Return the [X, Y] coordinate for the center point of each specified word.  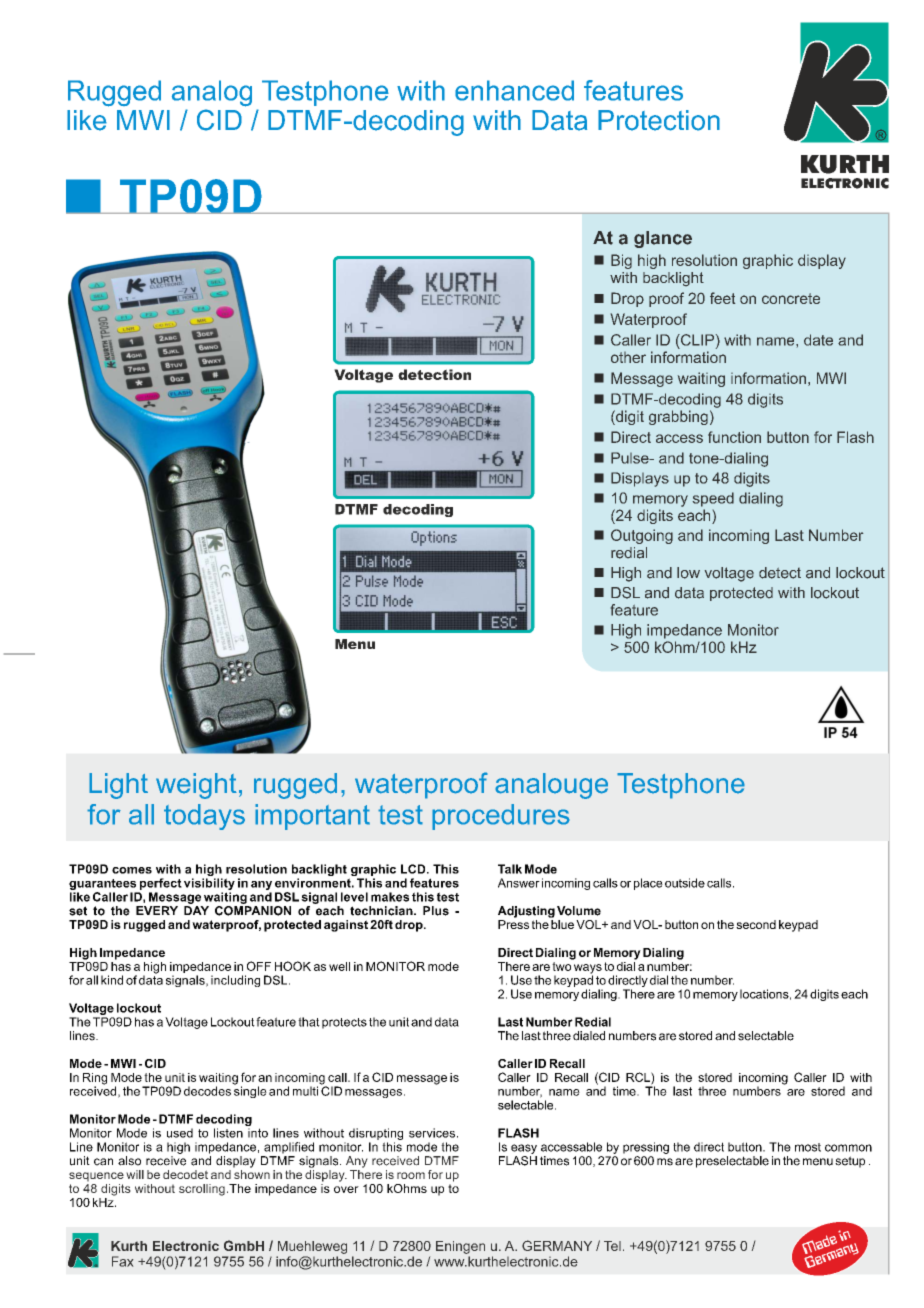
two [562, 965]
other [628, 357]
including [235, 981]
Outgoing [642, 536]
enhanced [514, 90]
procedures [501, 817]
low [688, 573]
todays [204, 817]
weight [196, 786]
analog [212, 93]
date [818, 340]
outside [685, 883]
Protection [659, 120]
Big [621, 261]
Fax [122, 1261]
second [756, 924]
